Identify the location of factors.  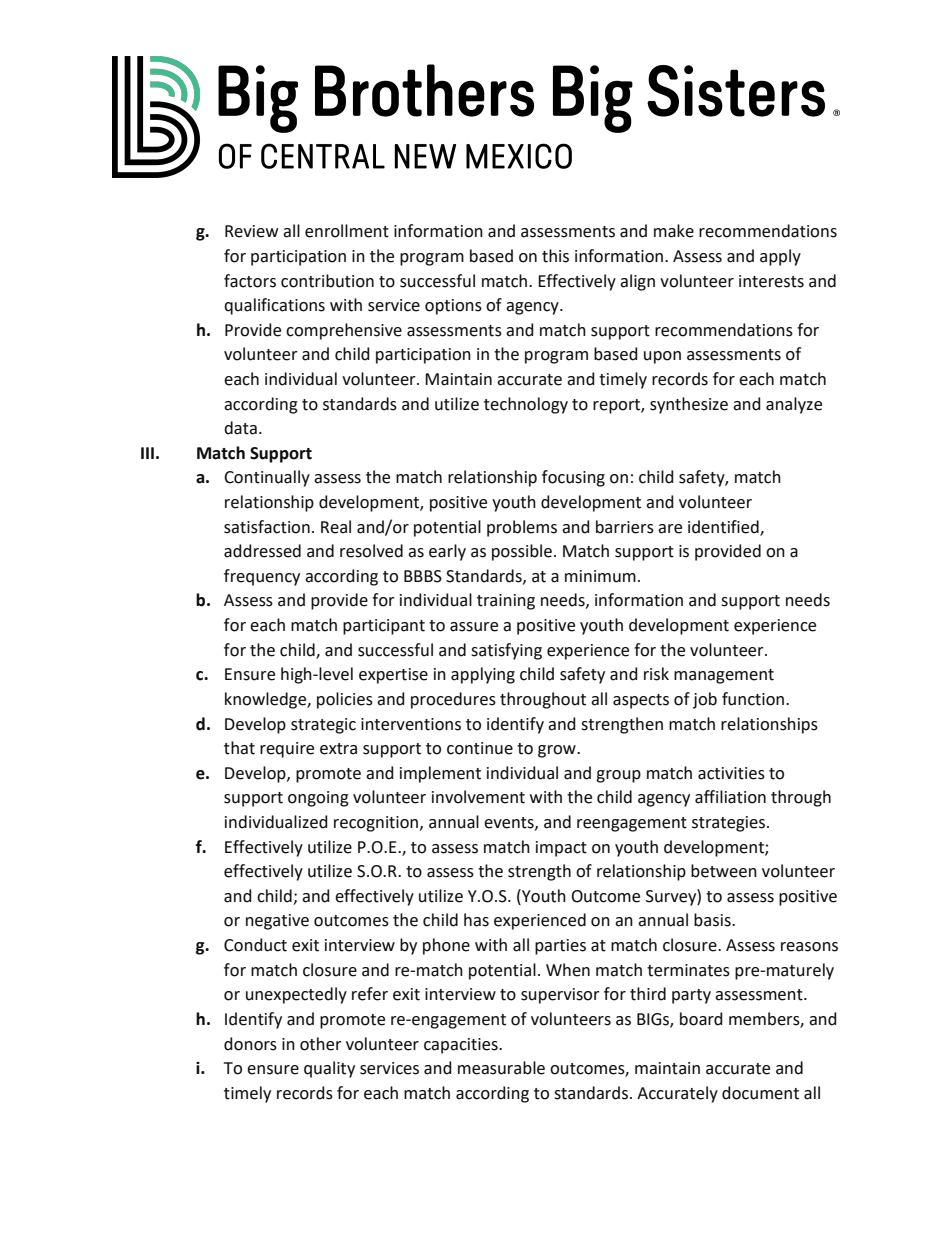
(250, 281).
